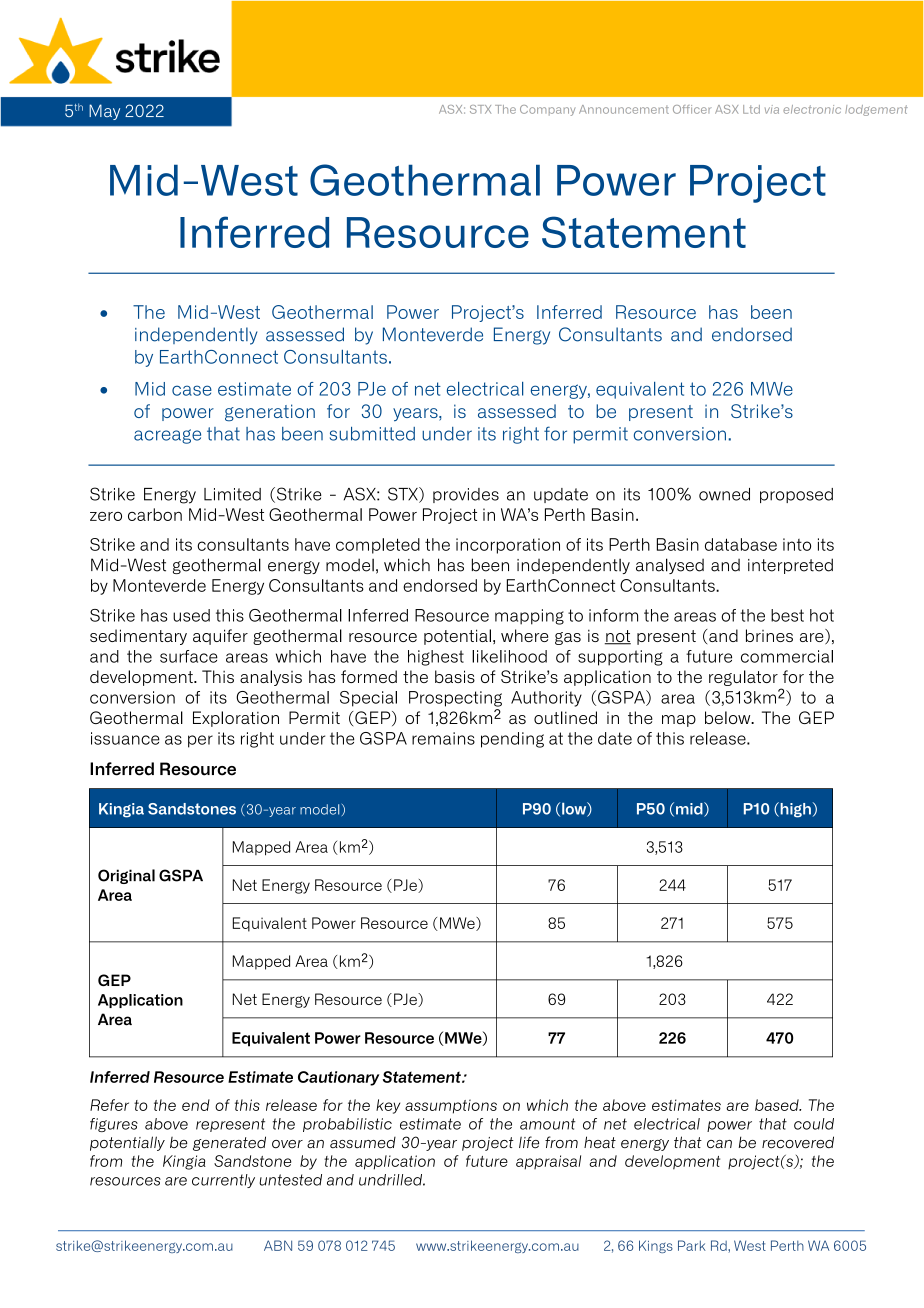  I want to click on Original, so click(126, 876).
